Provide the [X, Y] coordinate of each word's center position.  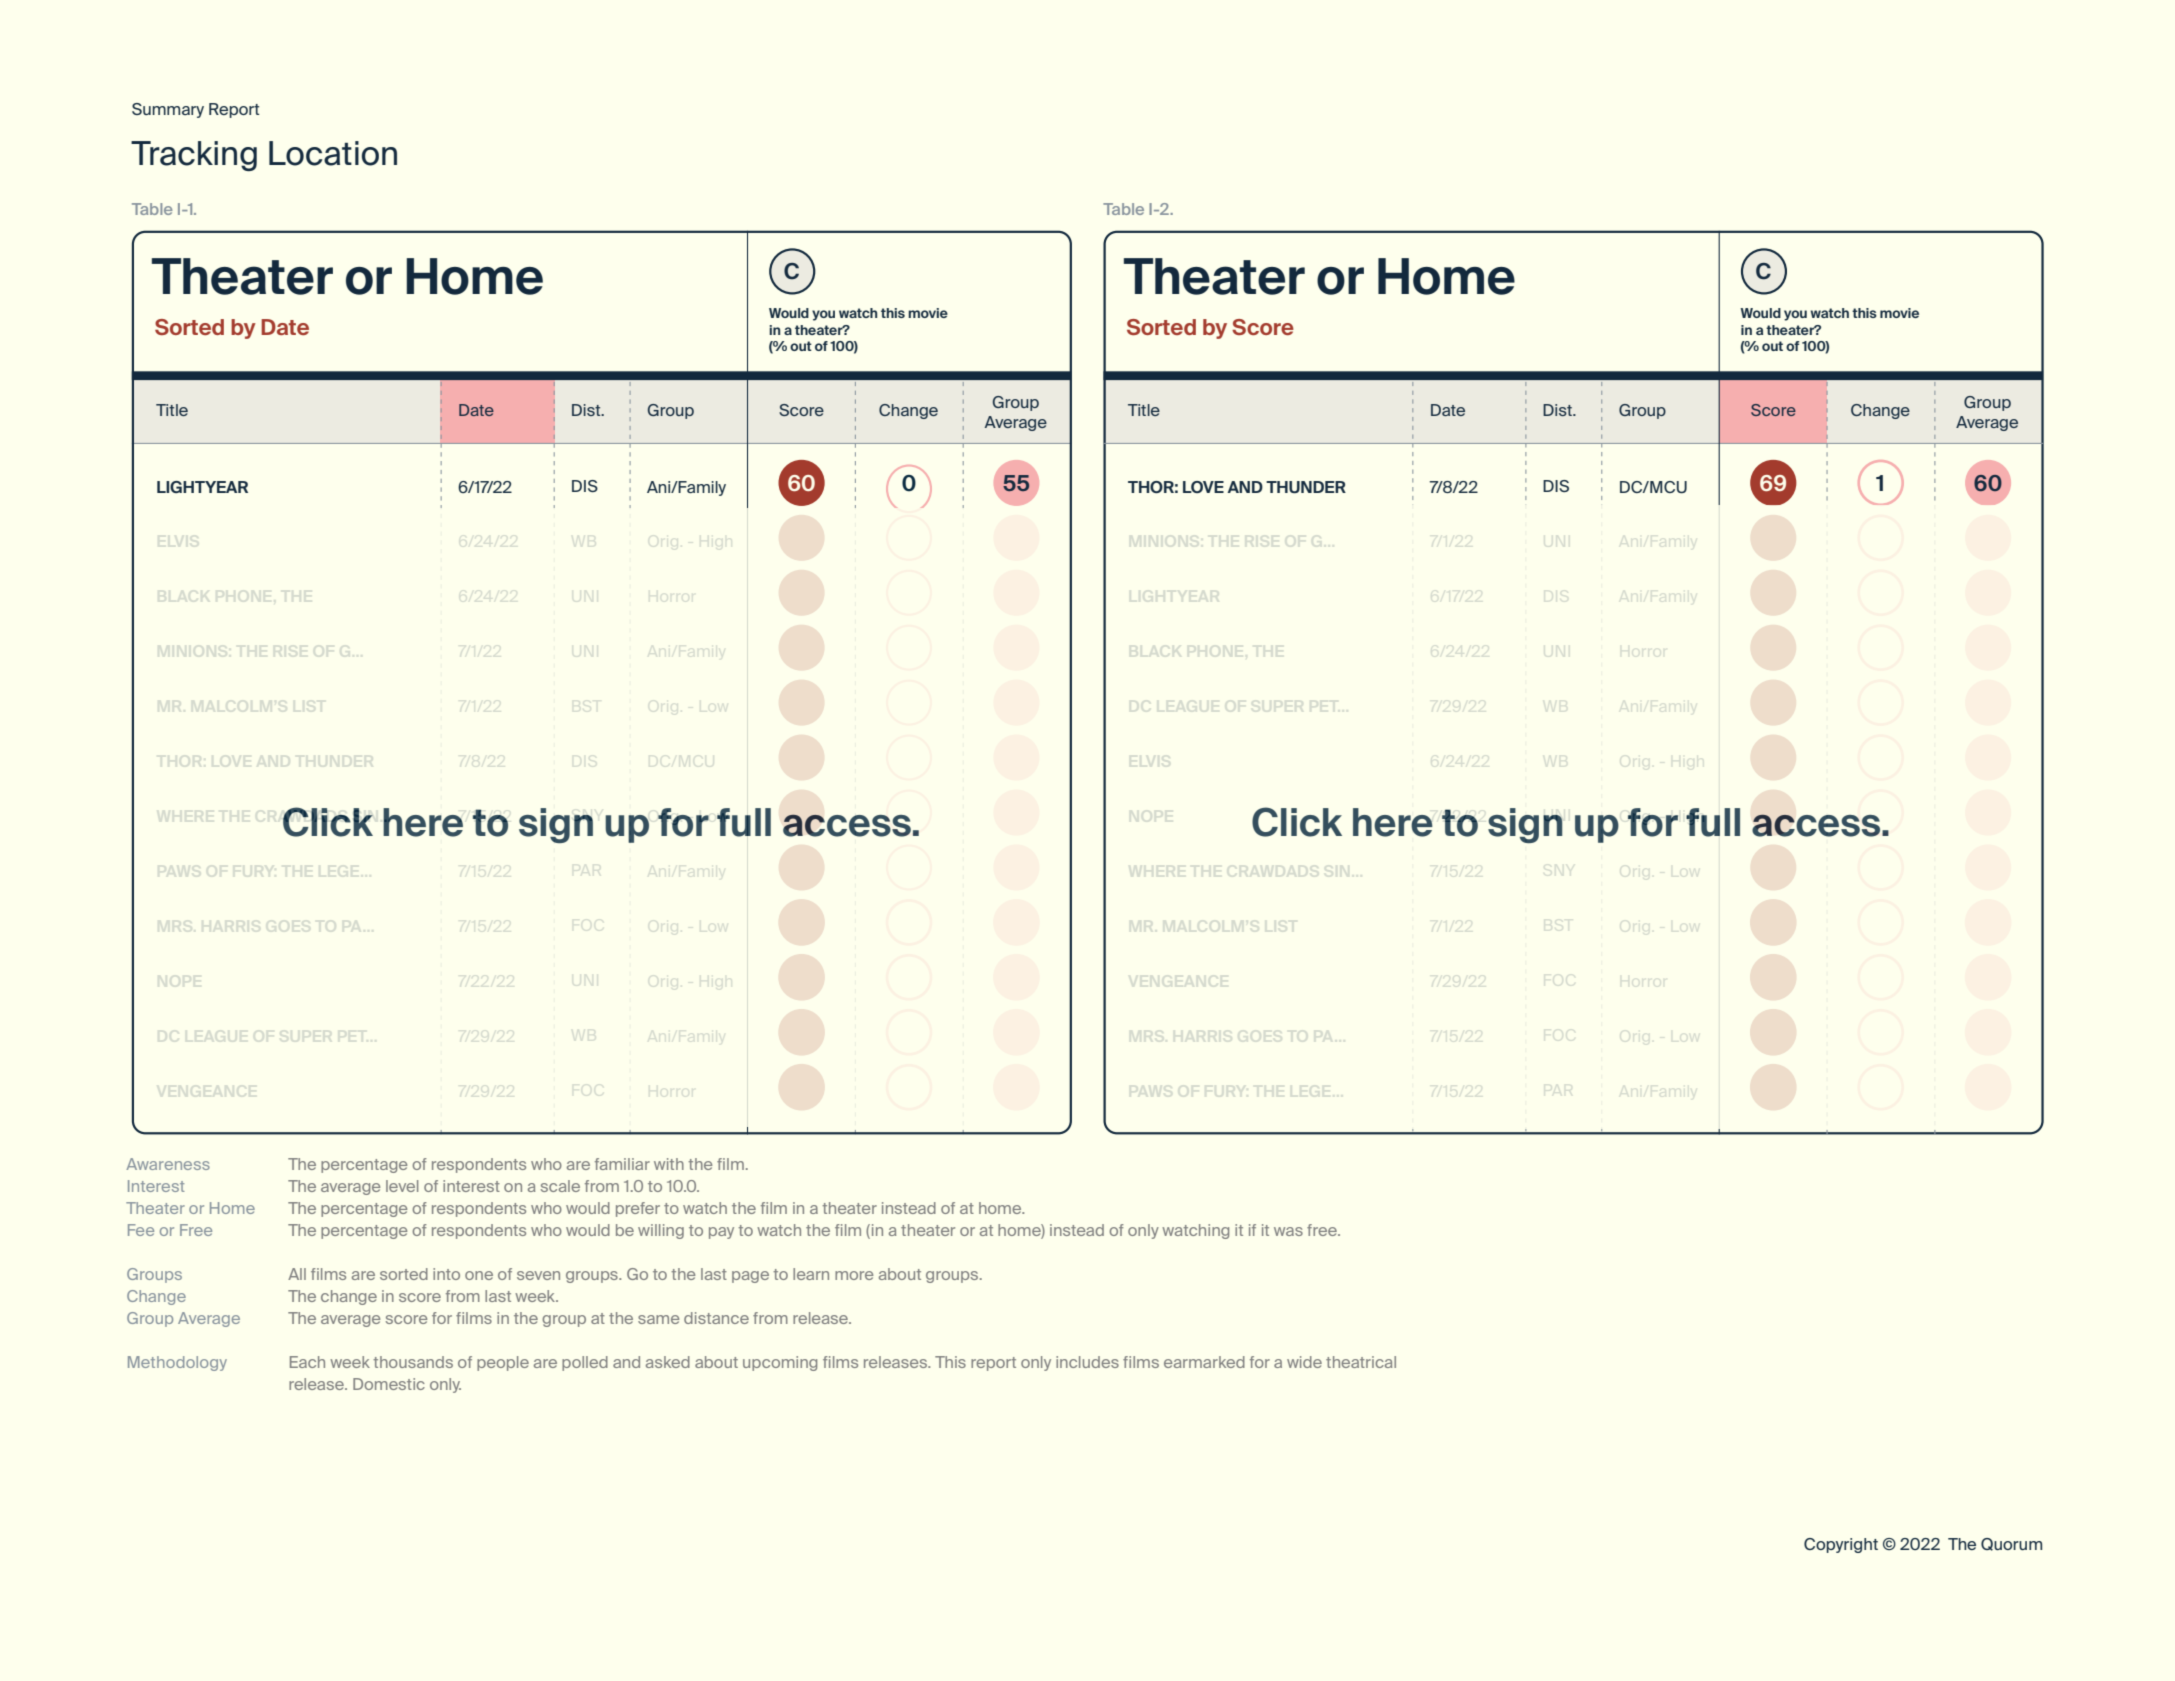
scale [560, 1186]
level [402, 1186]
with [669, 1164]
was [1288, 1231]
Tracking [194, 156]
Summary [168, 110]
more [854, 1275]
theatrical [1361, 1362]
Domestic [389, 1384]
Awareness [168, 1164]
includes [1087, 1362]
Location [333, 153]
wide [1304, 1362]
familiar [622, 1164]
